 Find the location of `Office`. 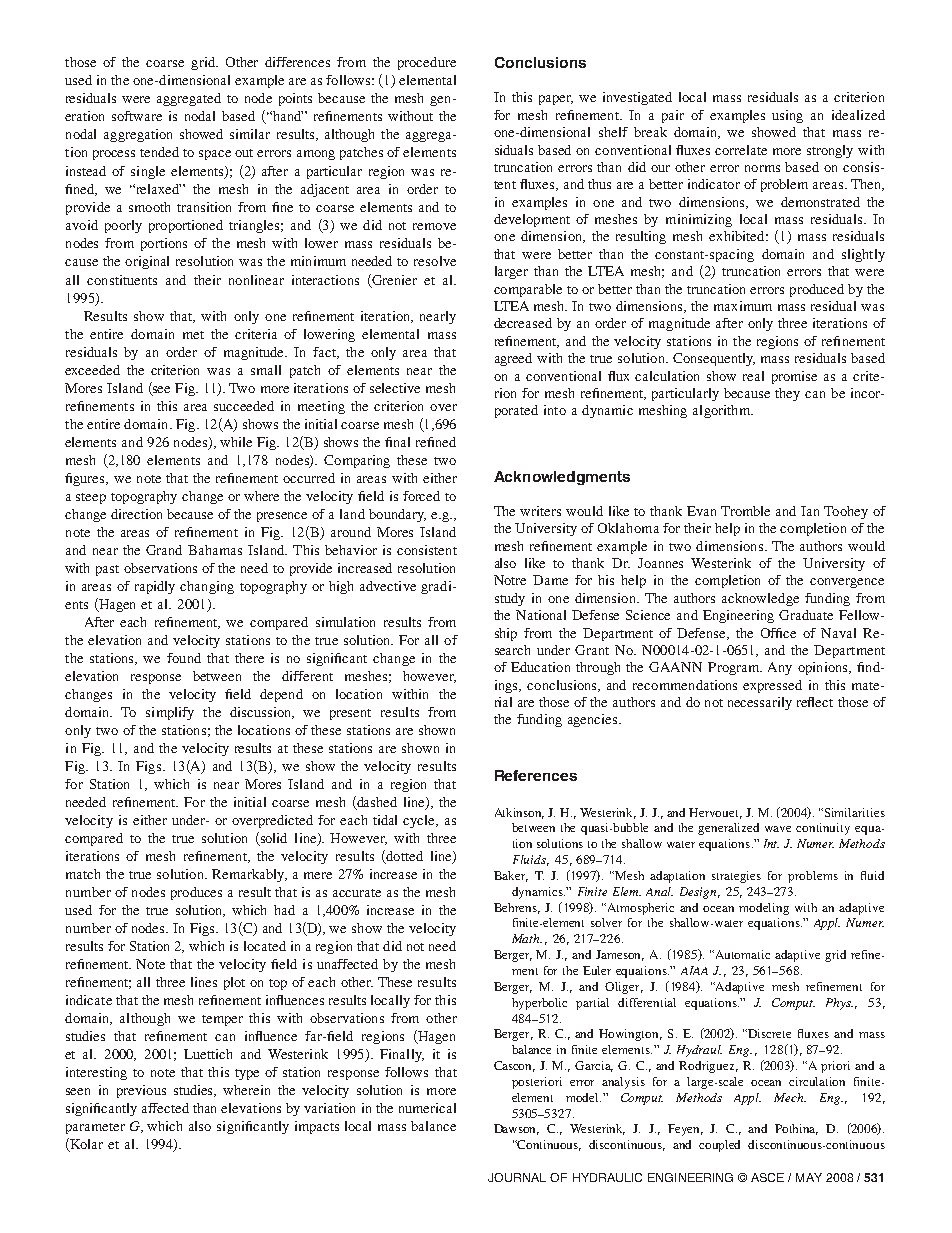

Office is located at coordinates (778, 633).
